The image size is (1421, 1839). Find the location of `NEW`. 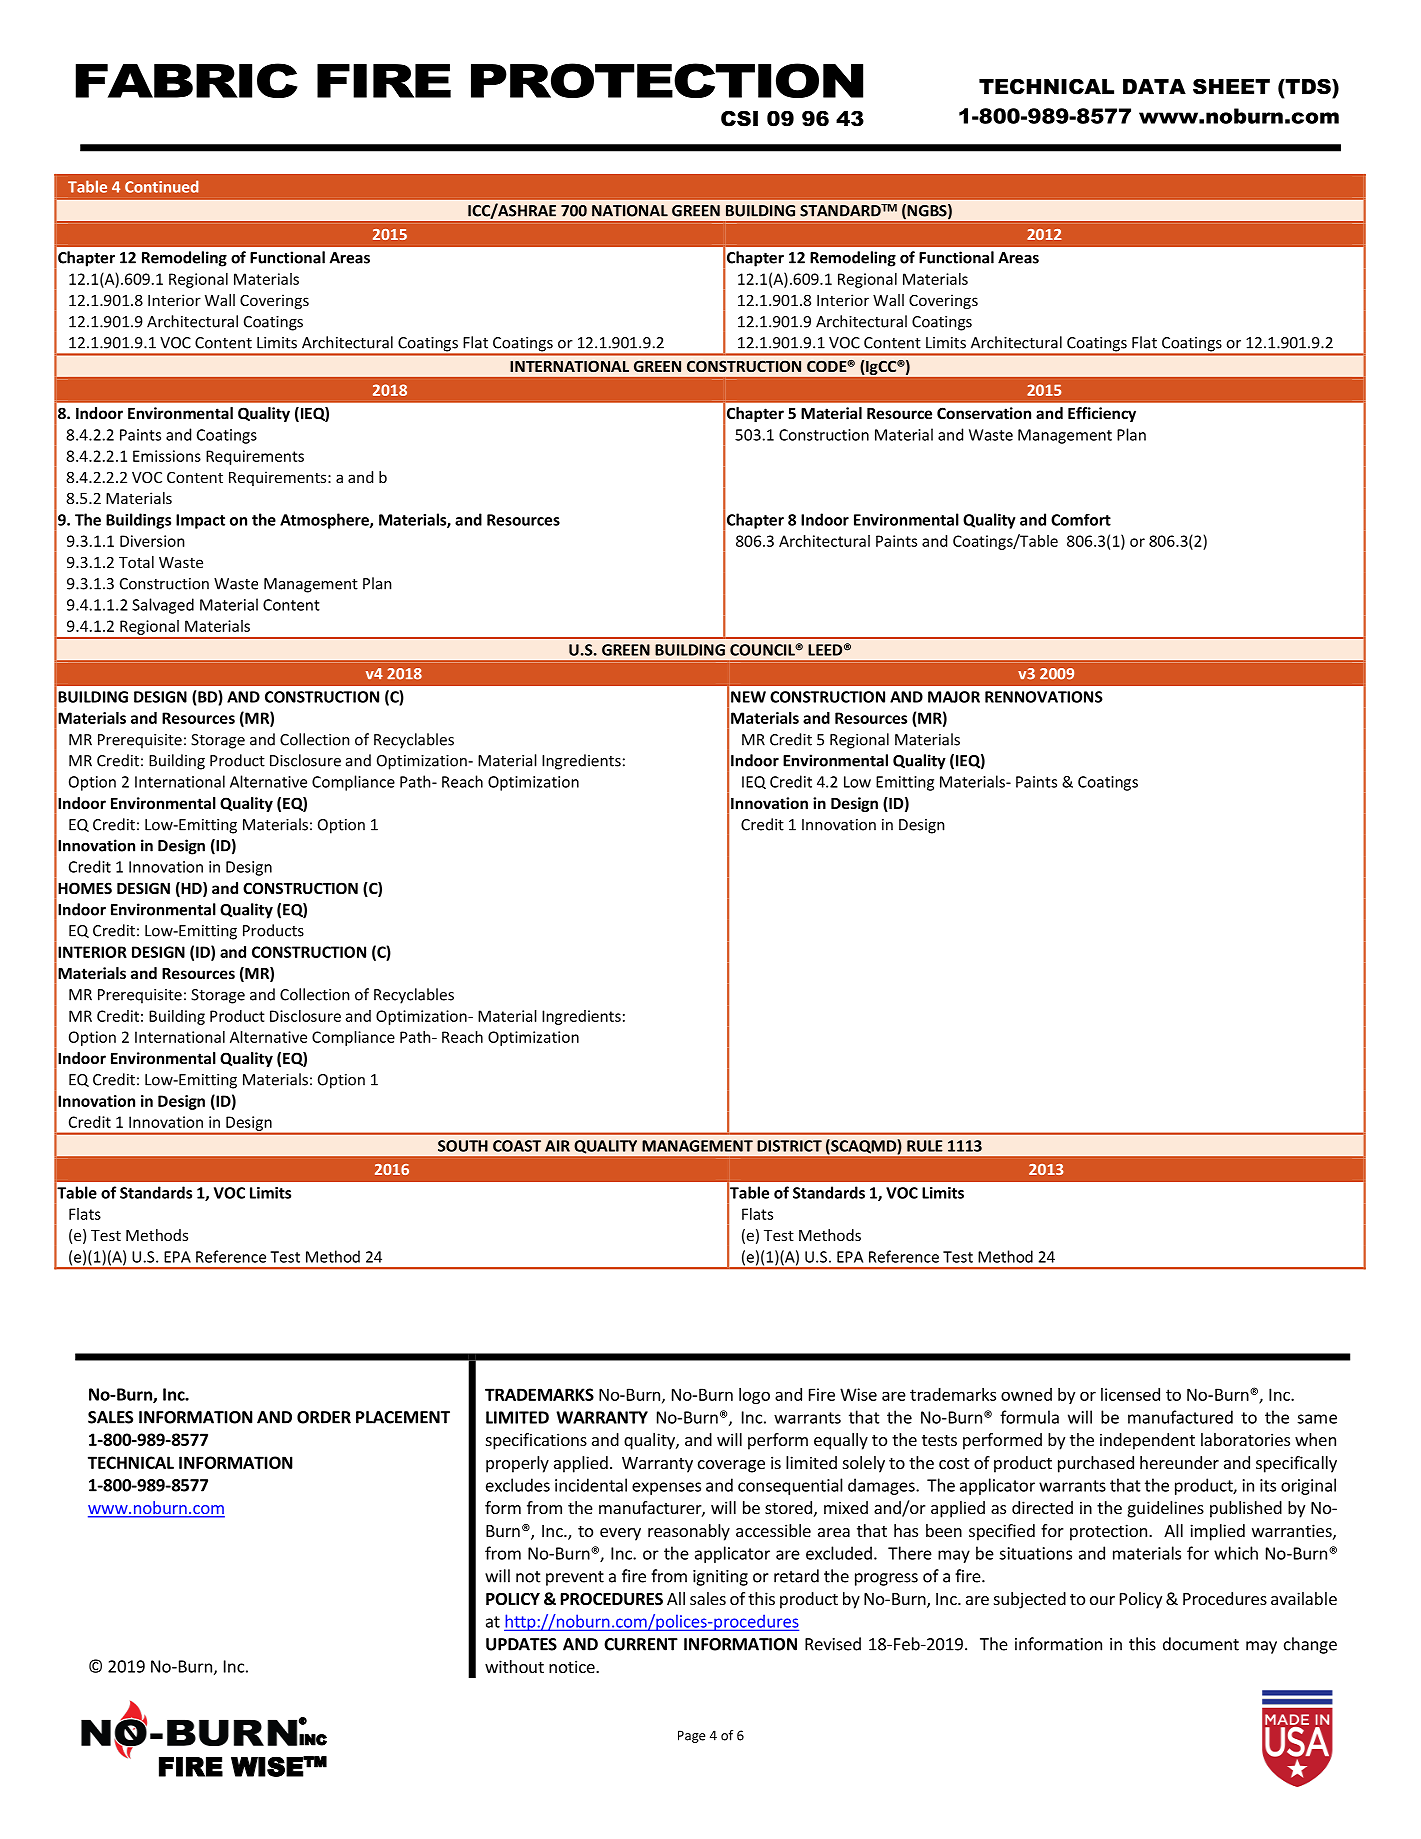

NEW is located at coordinates (748, 697).
